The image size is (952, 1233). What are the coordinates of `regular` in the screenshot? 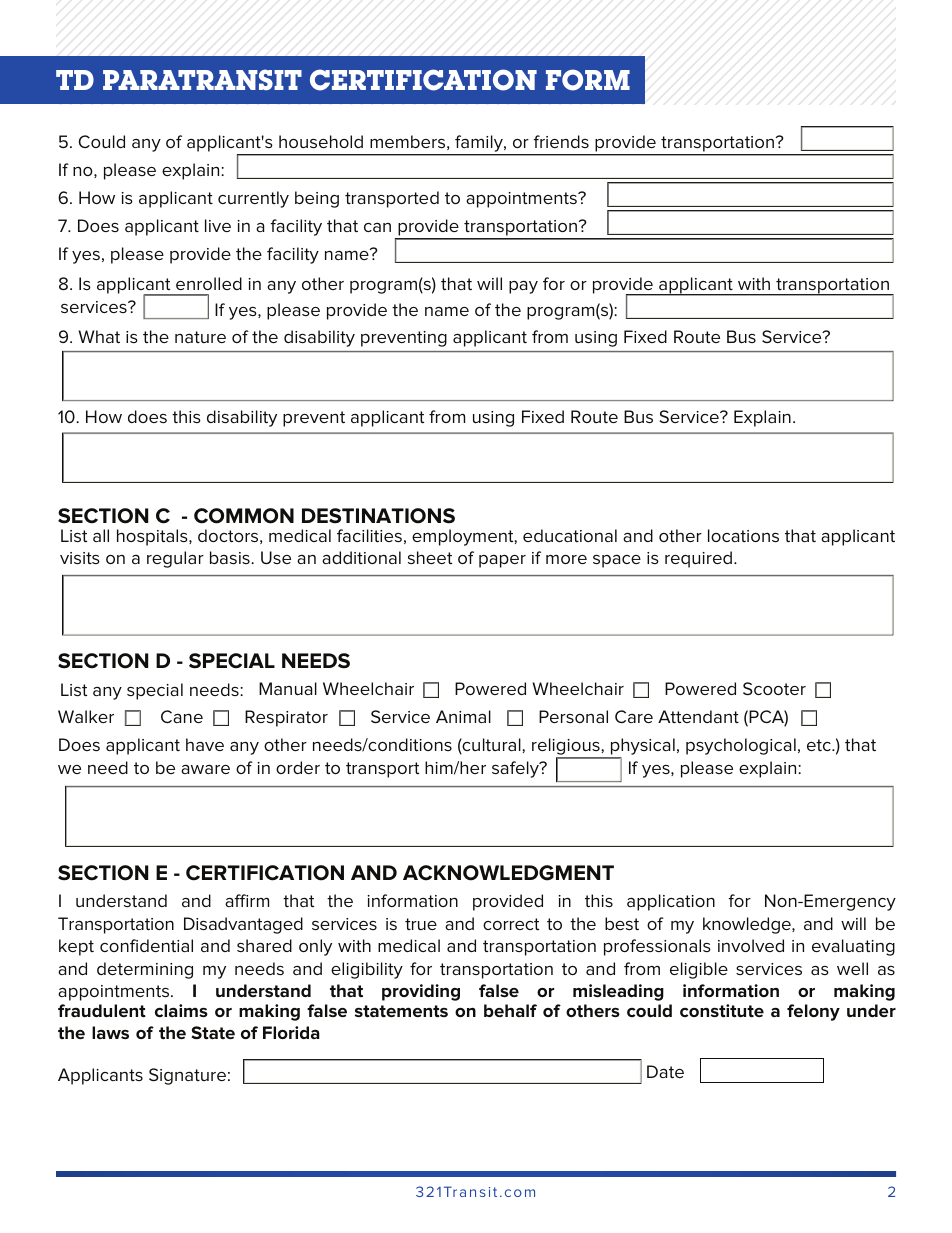 It's located at (175, 559).
